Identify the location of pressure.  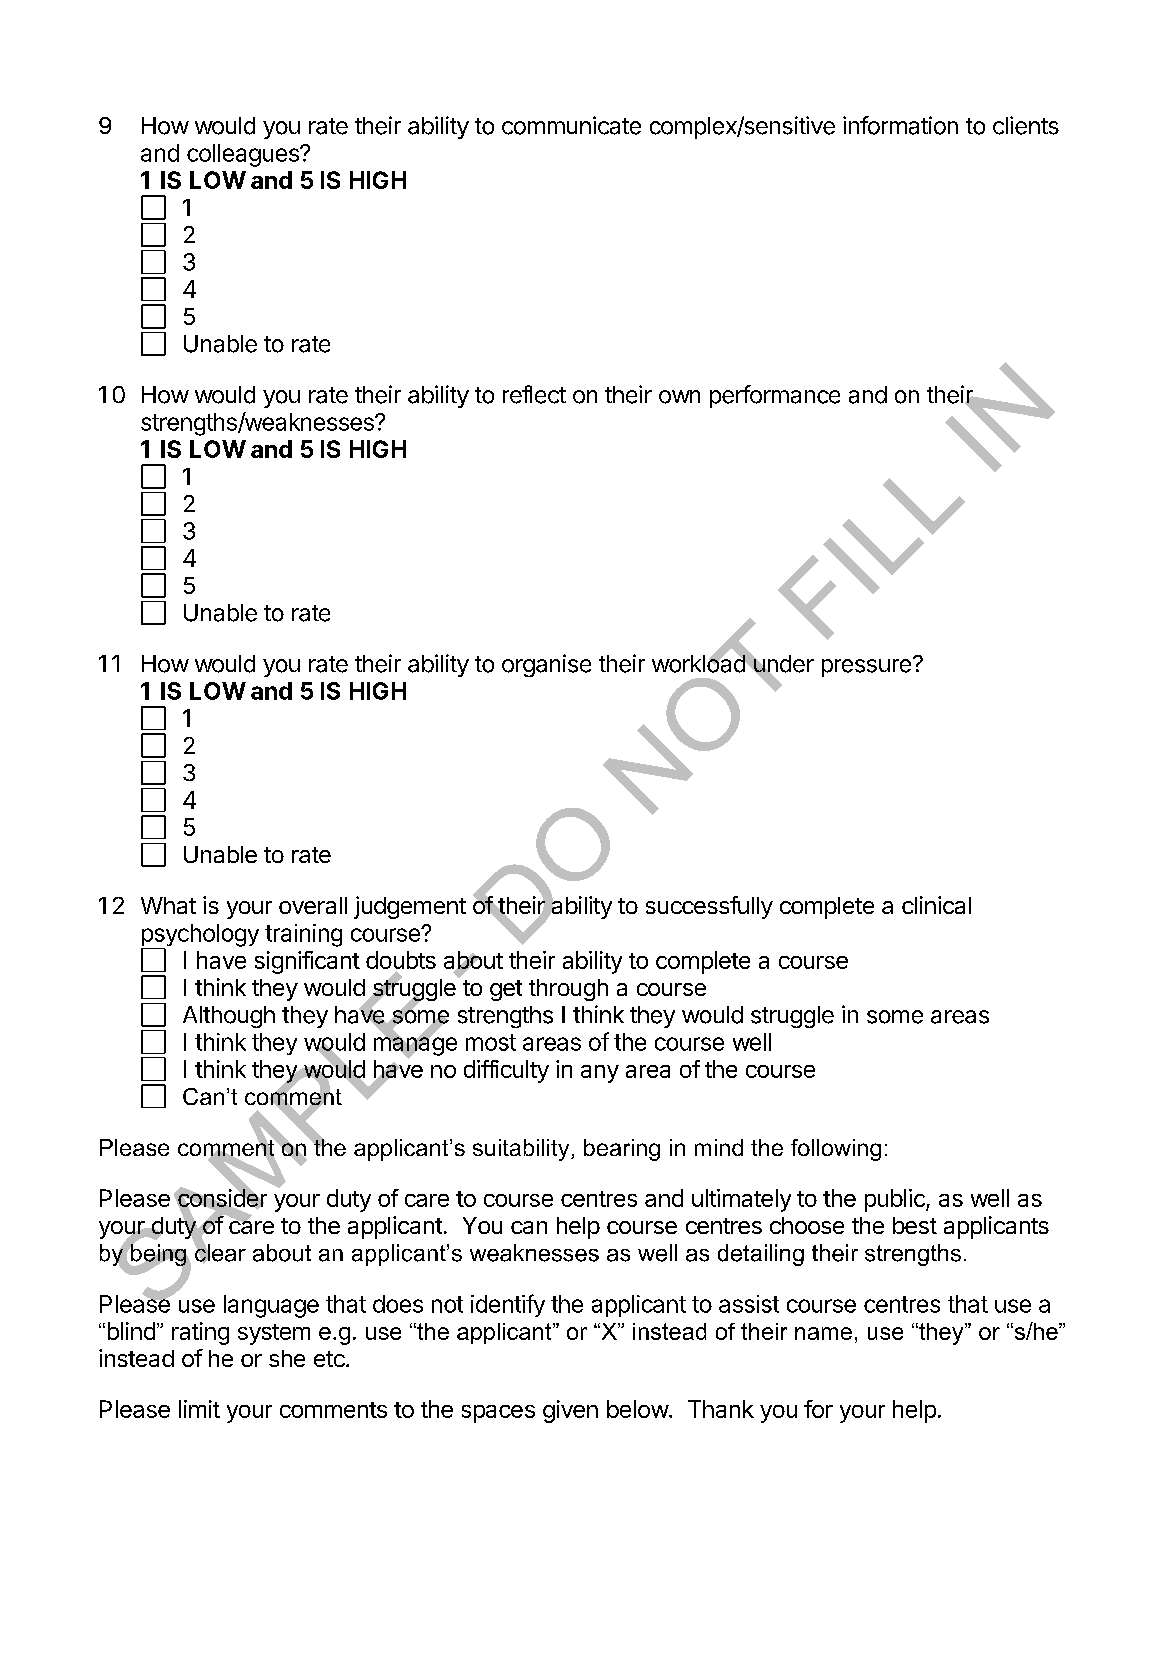
(866, 668).
